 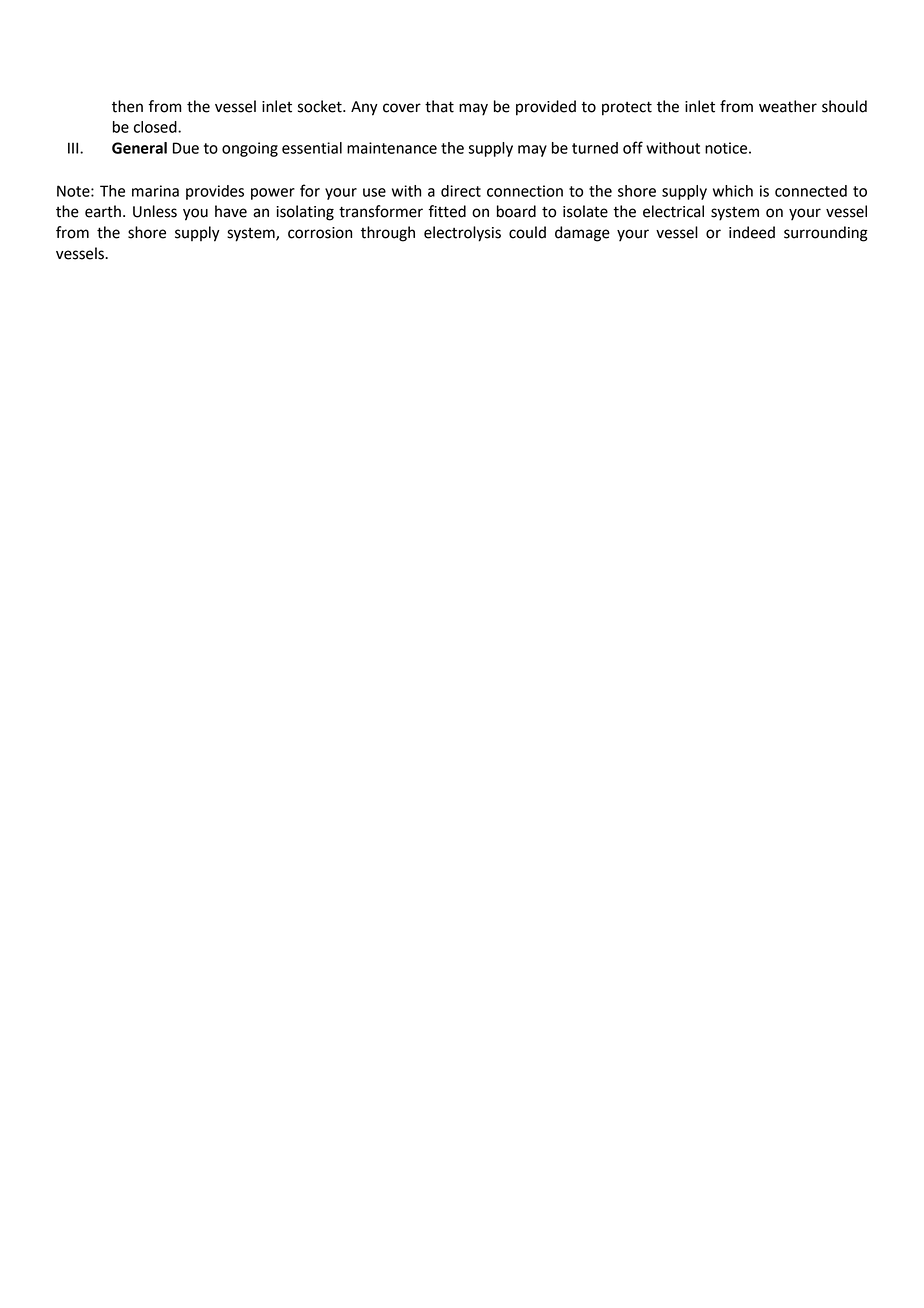 I want to click on then, so click(x=127, y=106).
